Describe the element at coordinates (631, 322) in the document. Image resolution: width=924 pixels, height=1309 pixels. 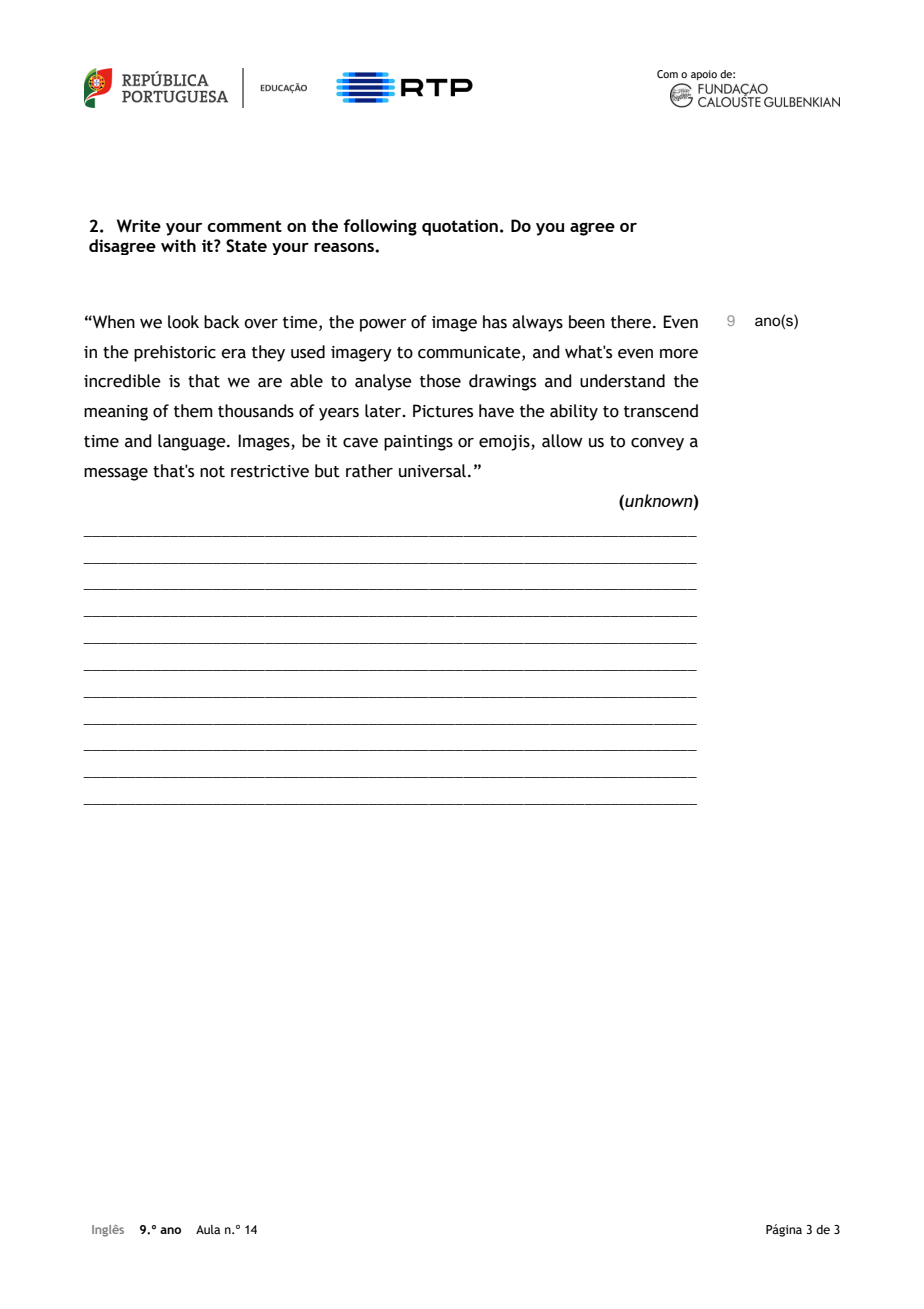
I see `there` at that location.
